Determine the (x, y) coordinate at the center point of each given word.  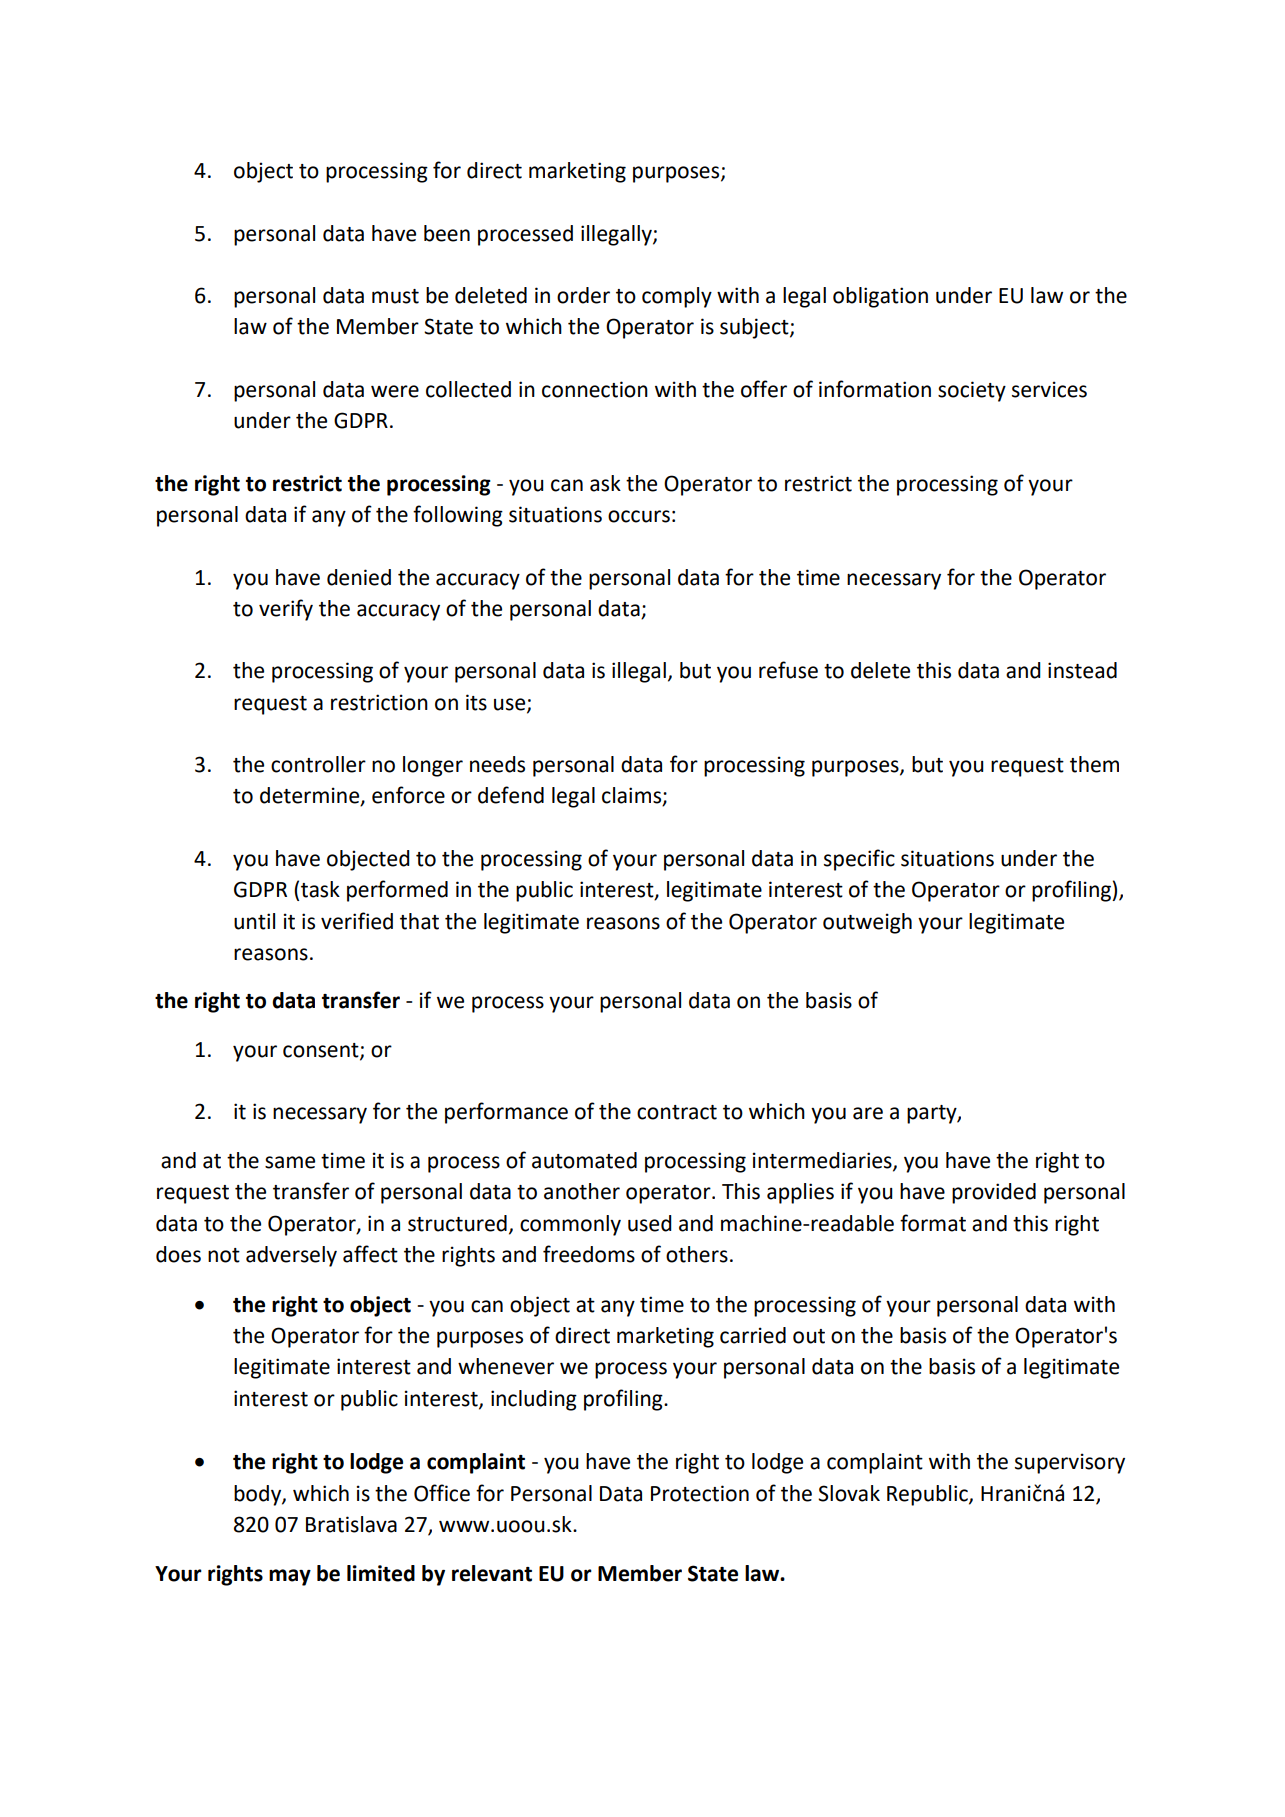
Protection (700, 1493)
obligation (880, 297)
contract (677, 1112)
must (395, 296)
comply (677, 297)
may (290, 1577)
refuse (788, 670)
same (290, 1162)
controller (318, 764)
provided (994, 1193)
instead (1082, 670)
